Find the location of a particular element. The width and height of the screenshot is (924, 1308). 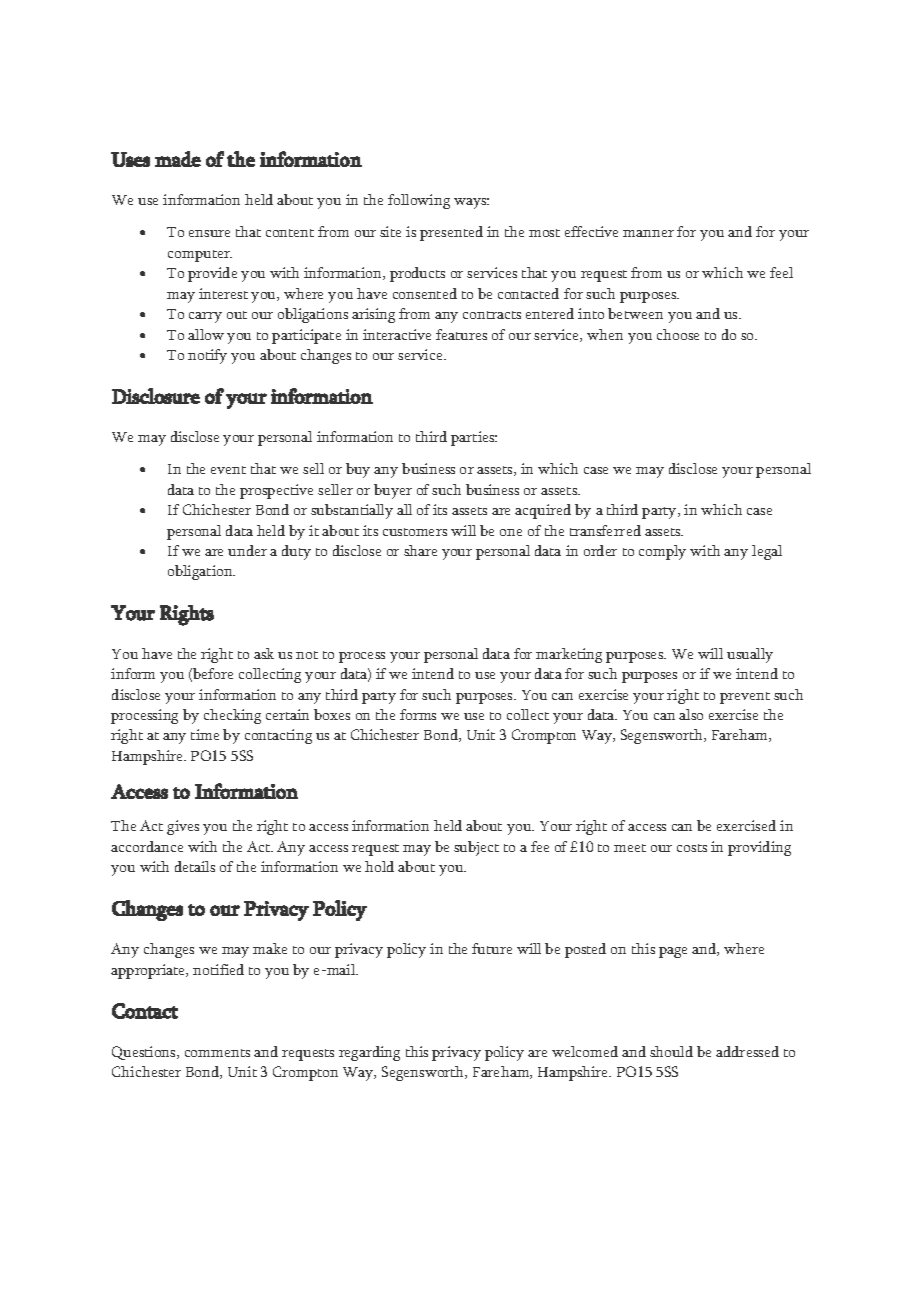

prospective is located at coordinates (276, 491).
